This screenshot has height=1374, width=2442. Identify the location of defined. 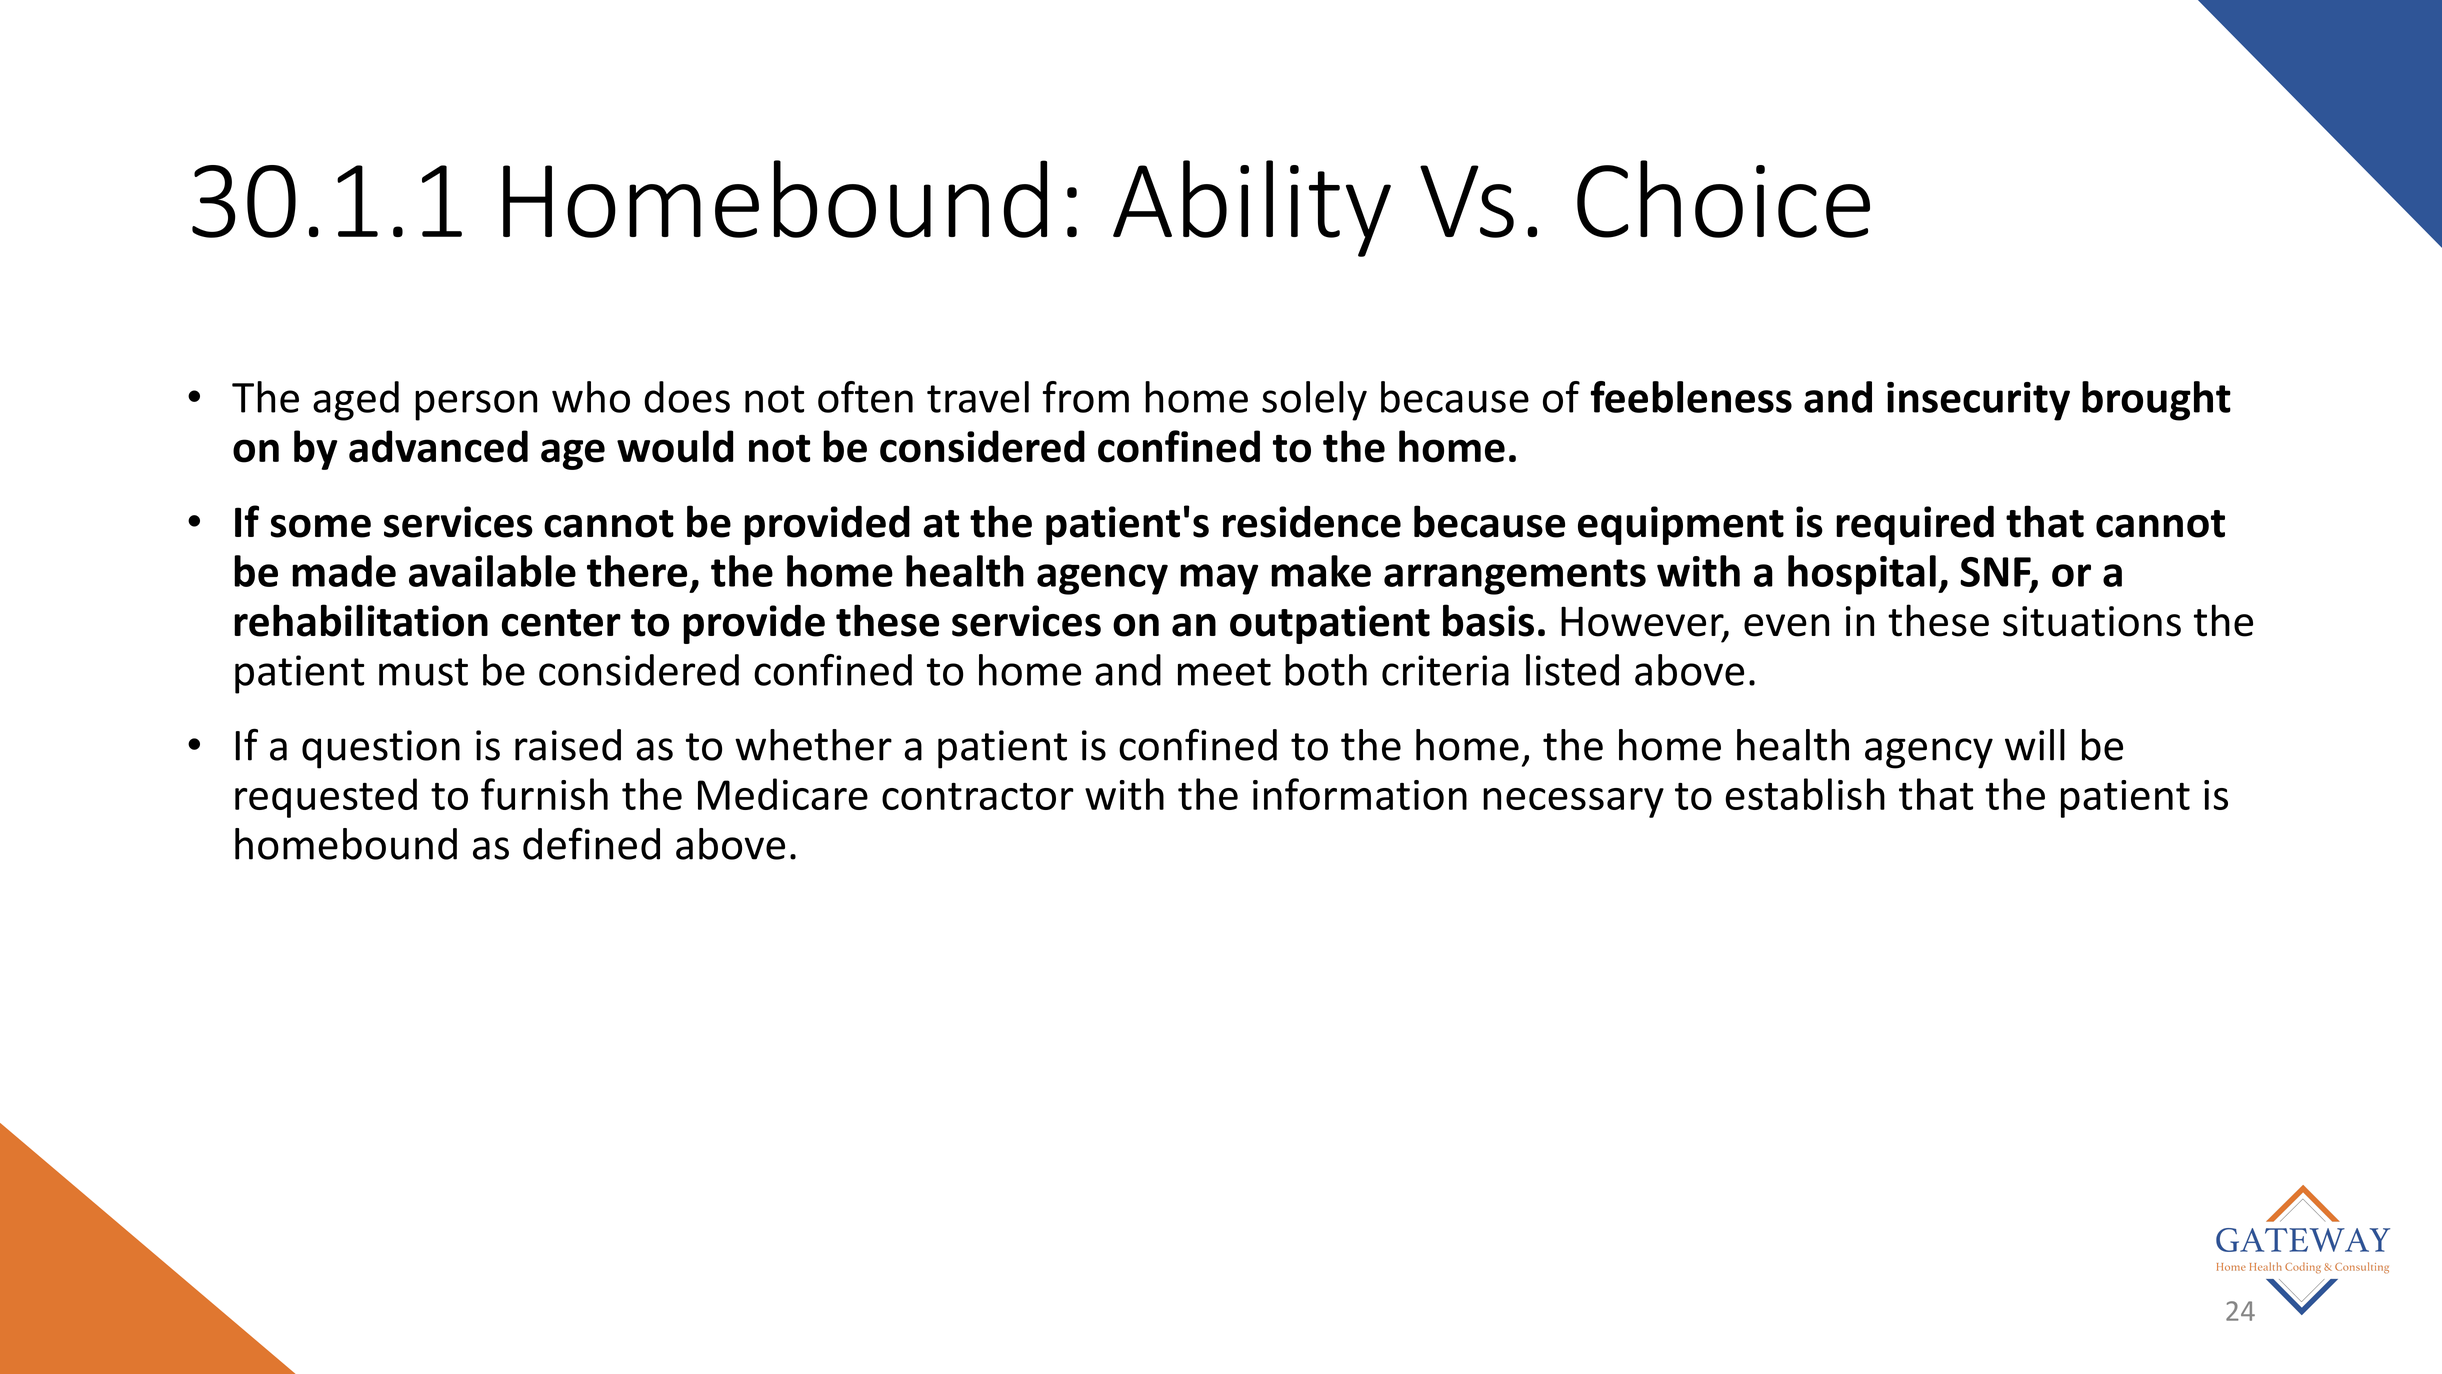
(591, 843).
